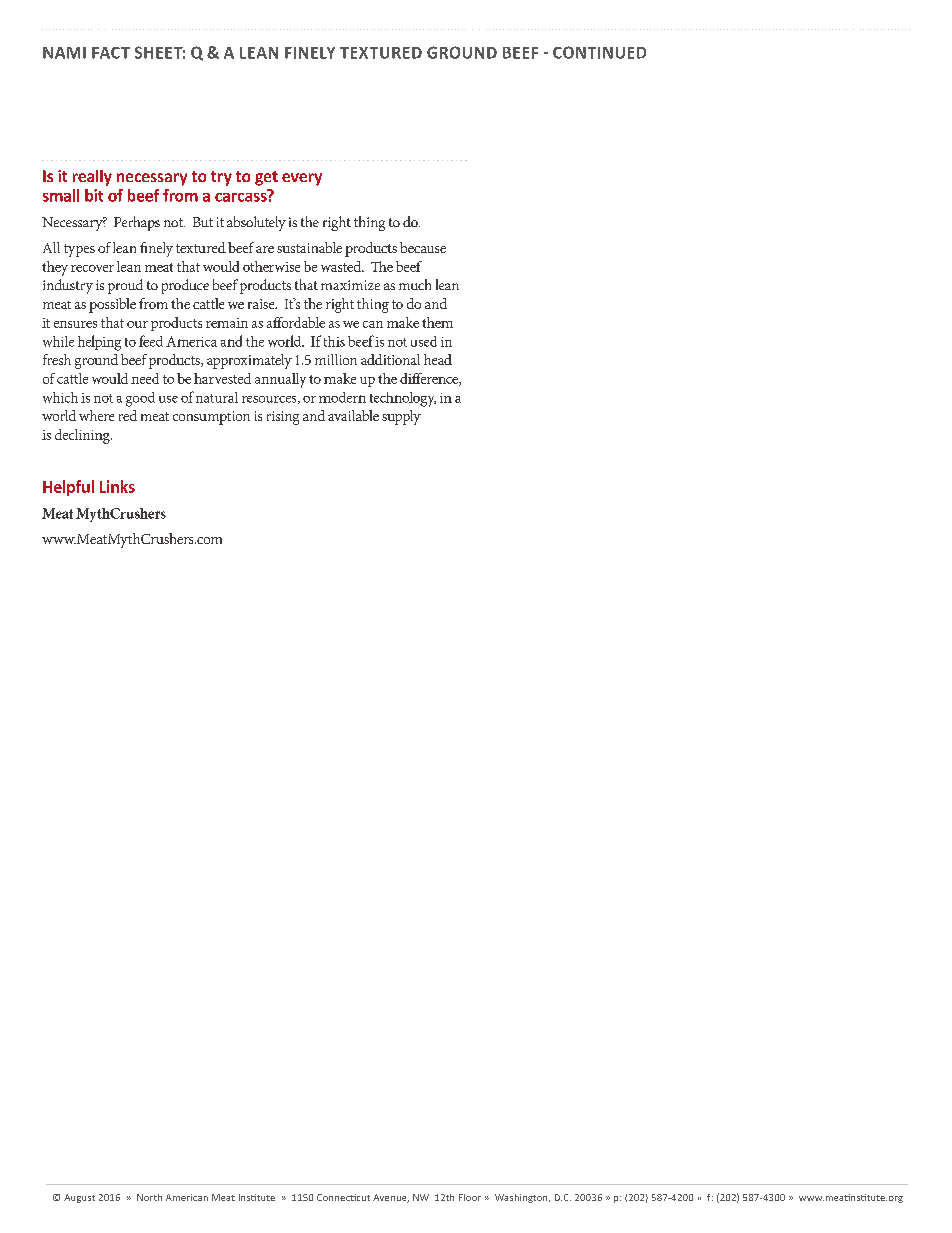 Image resolution: width=952 pixels, height=1233 pixels. I want to click on FACT, so click(111, 53).
